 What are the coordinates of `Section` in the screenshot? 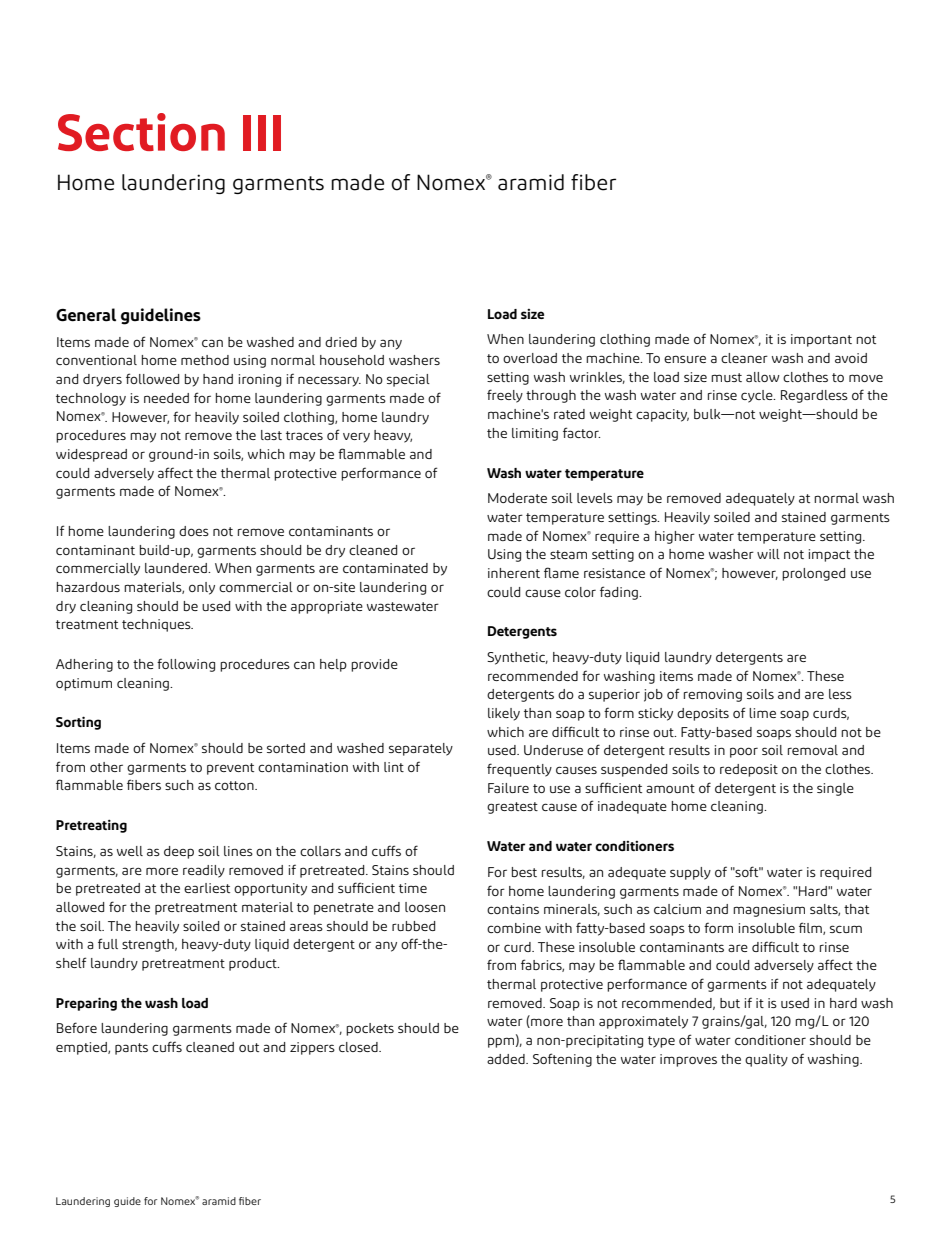 It's located at (141, 132).
